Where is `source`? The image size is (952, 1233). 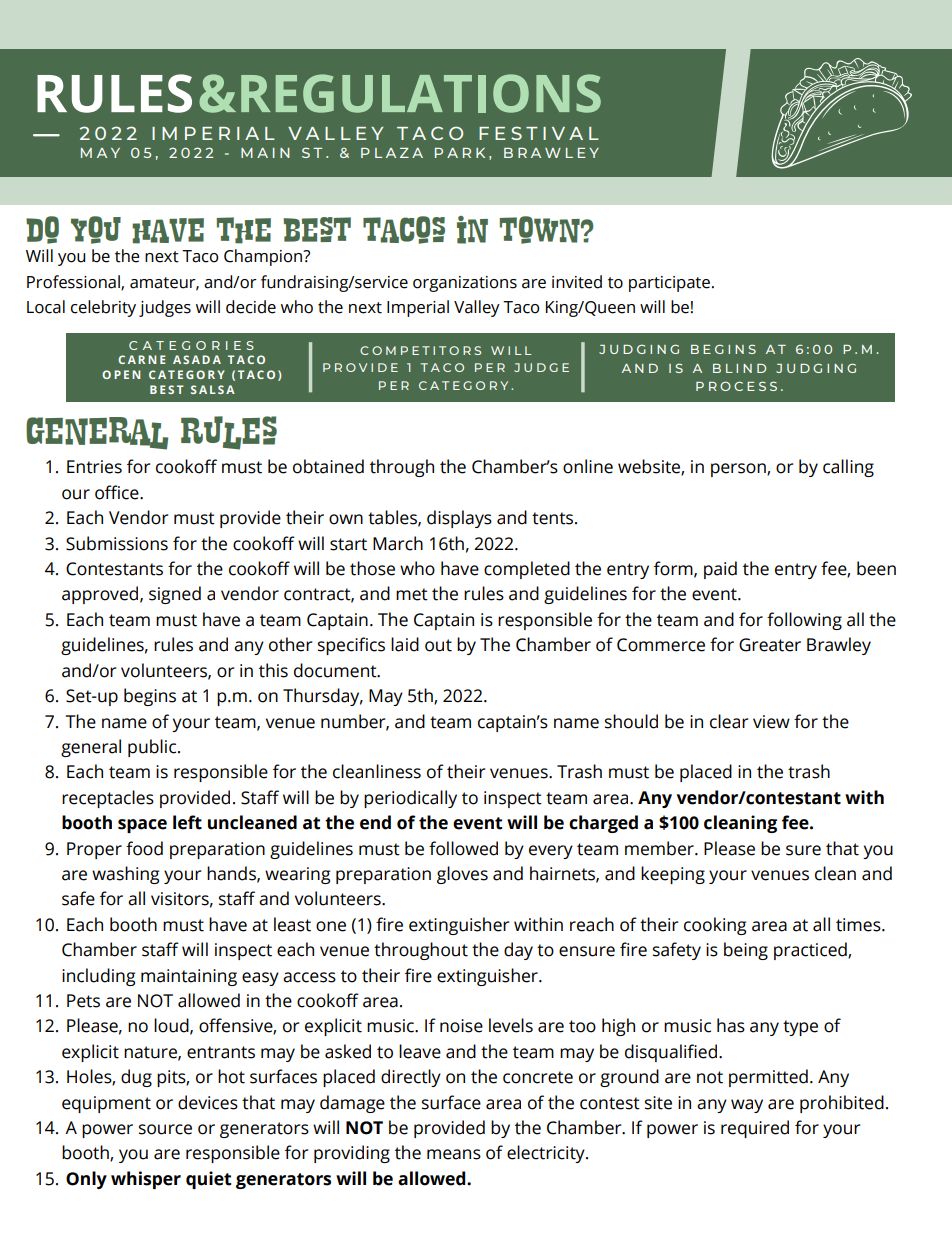
source is located at coordinates (165, 1129).
